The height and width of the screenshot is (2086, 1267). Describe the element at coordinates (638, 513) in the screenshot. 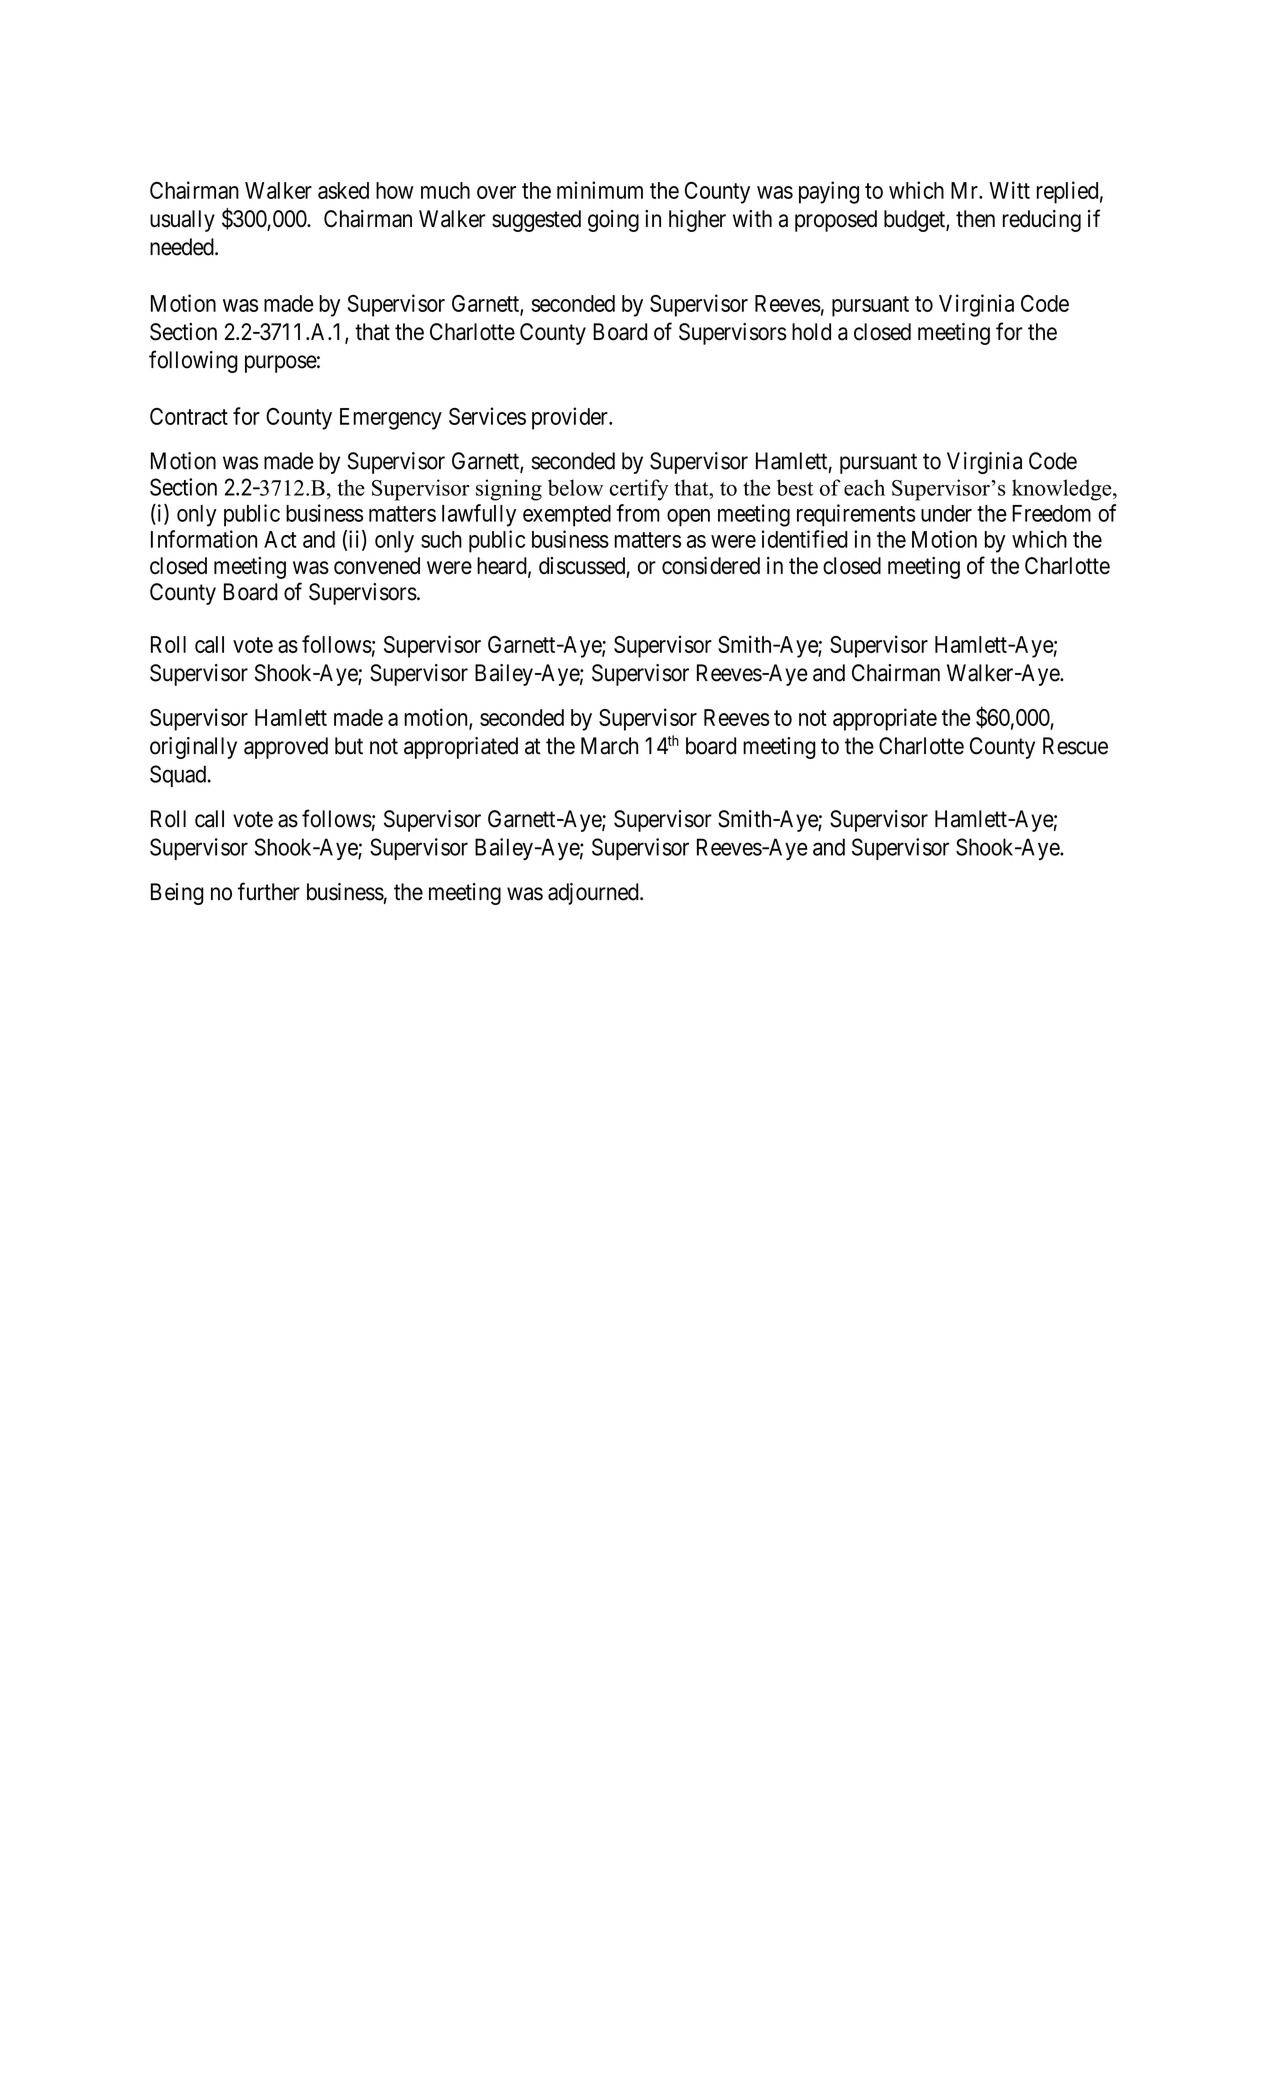

I see `from` at that location.
